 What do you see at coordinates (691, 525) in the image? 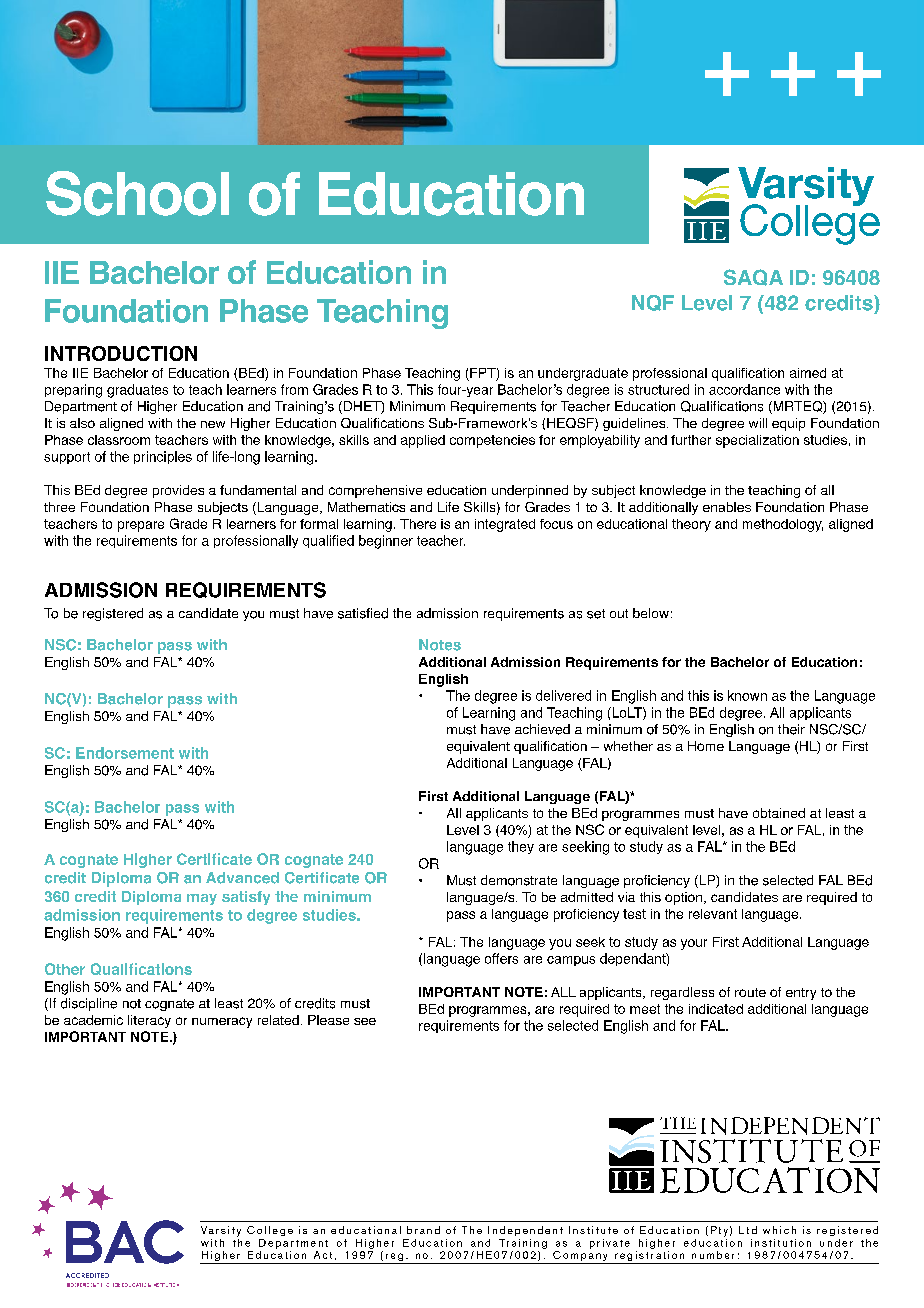
I see `theory` at bounding box center [691, 525].
